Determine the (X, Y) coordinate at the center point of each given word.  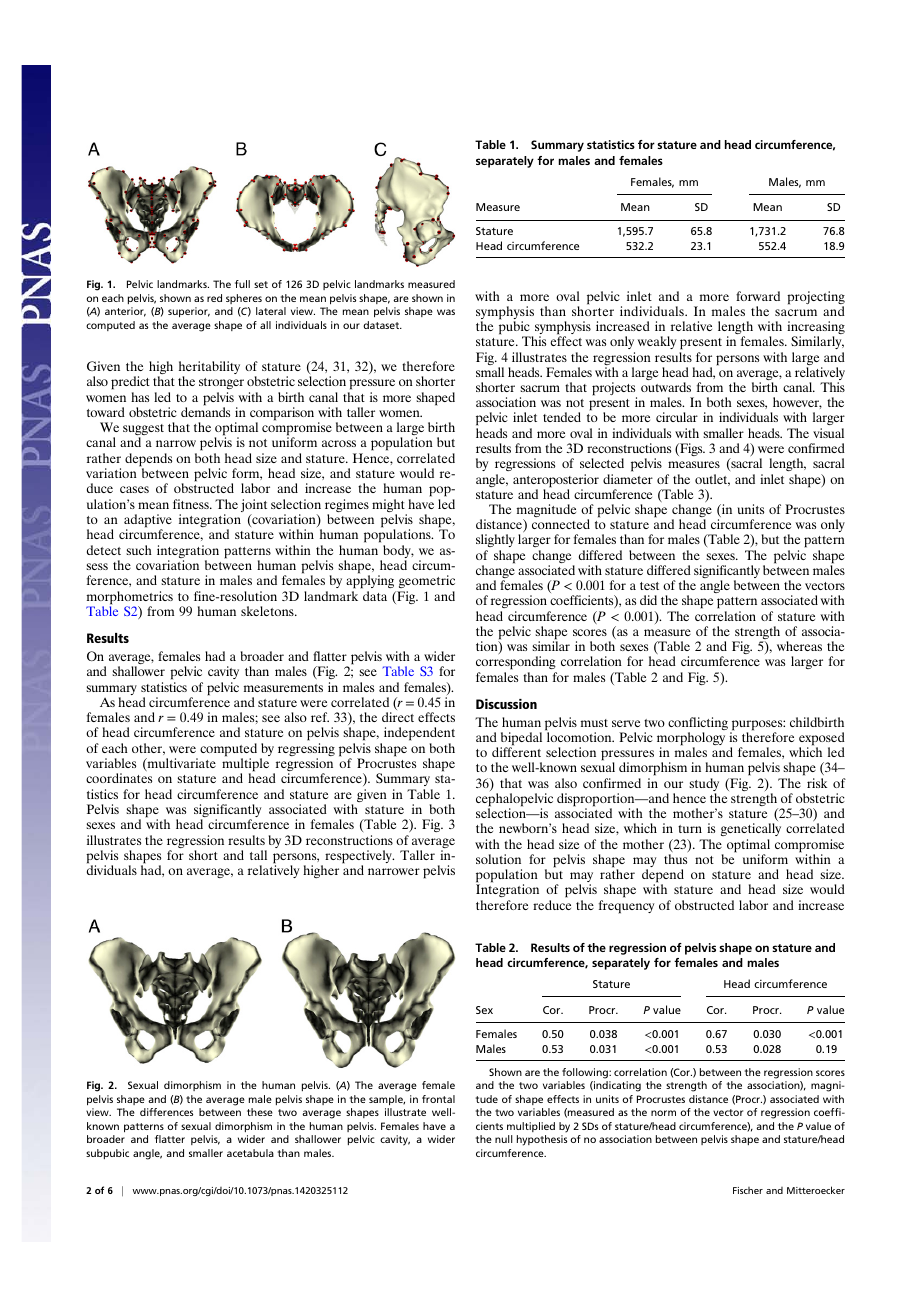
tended (562, 417)
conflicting (698, 725)
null (504, 1139)
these (260, 1112)
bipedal (521, 740)
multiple (245, 765)
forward (758, 296)
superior (189, 312)
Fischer (748, 1190)
